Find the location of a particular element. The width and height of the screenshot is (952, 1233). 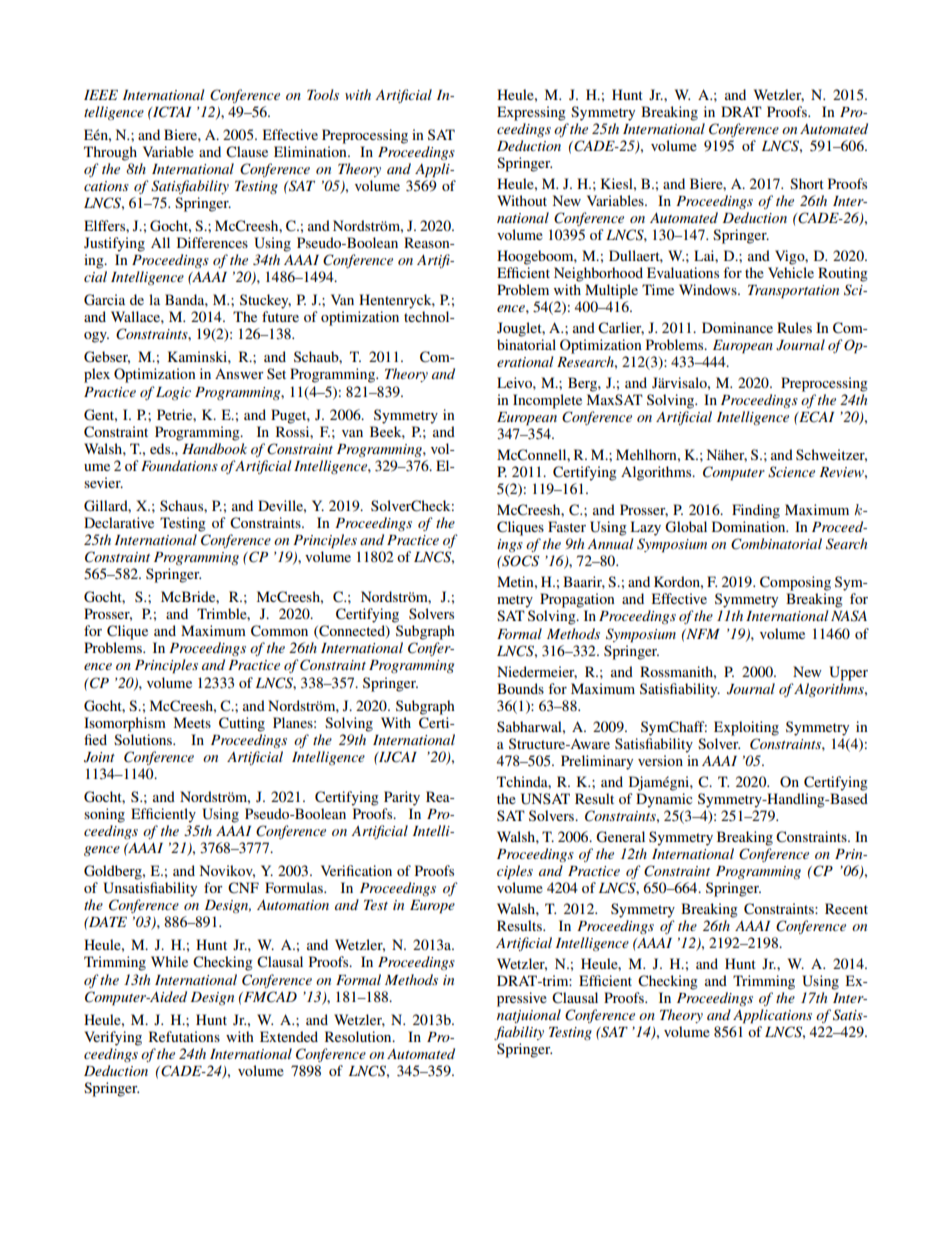

Expressing is located at coordinates (531, 113).
